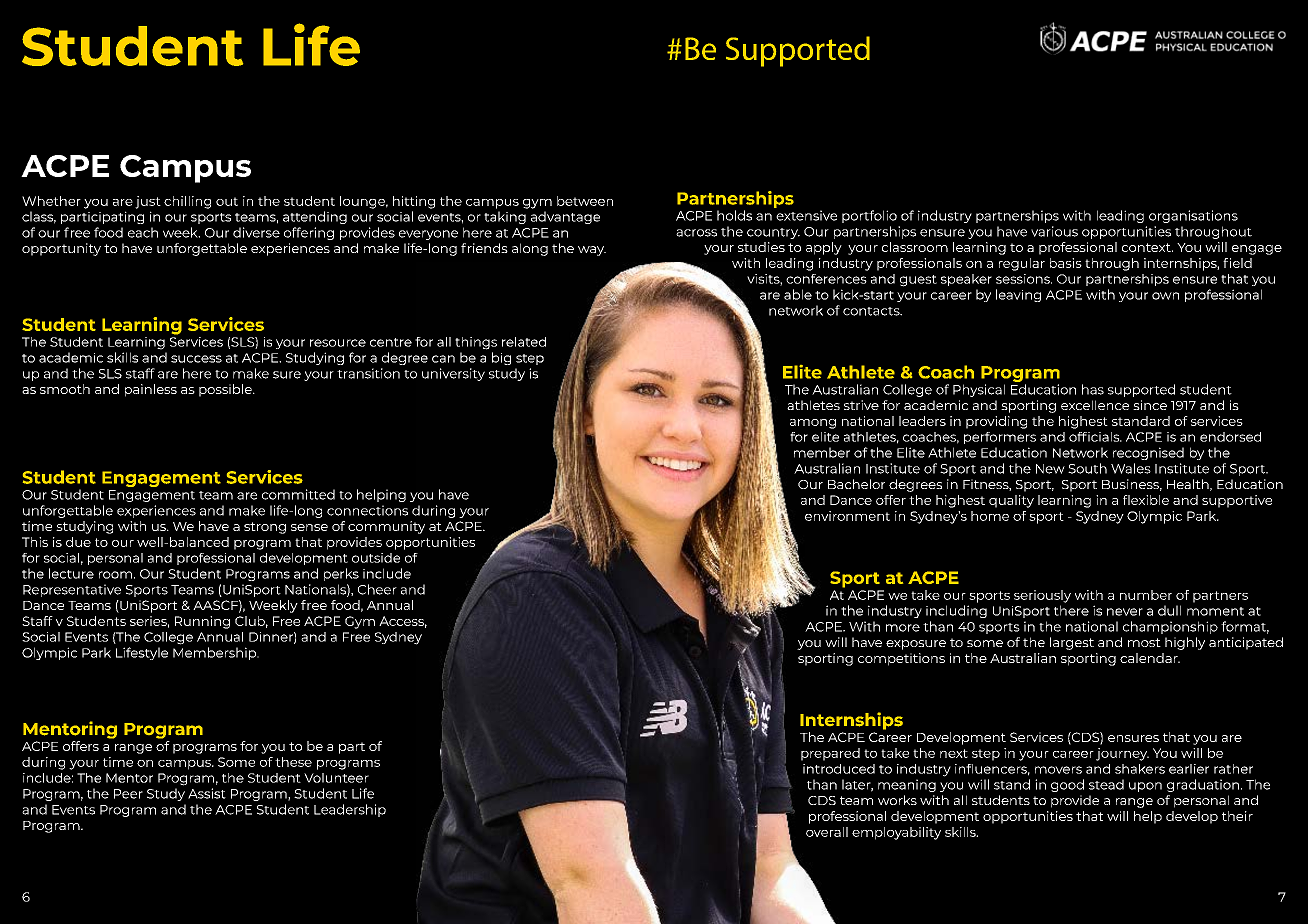  Describe the element at coordinates (847, 516) in the page. I see `environment` at that location.
